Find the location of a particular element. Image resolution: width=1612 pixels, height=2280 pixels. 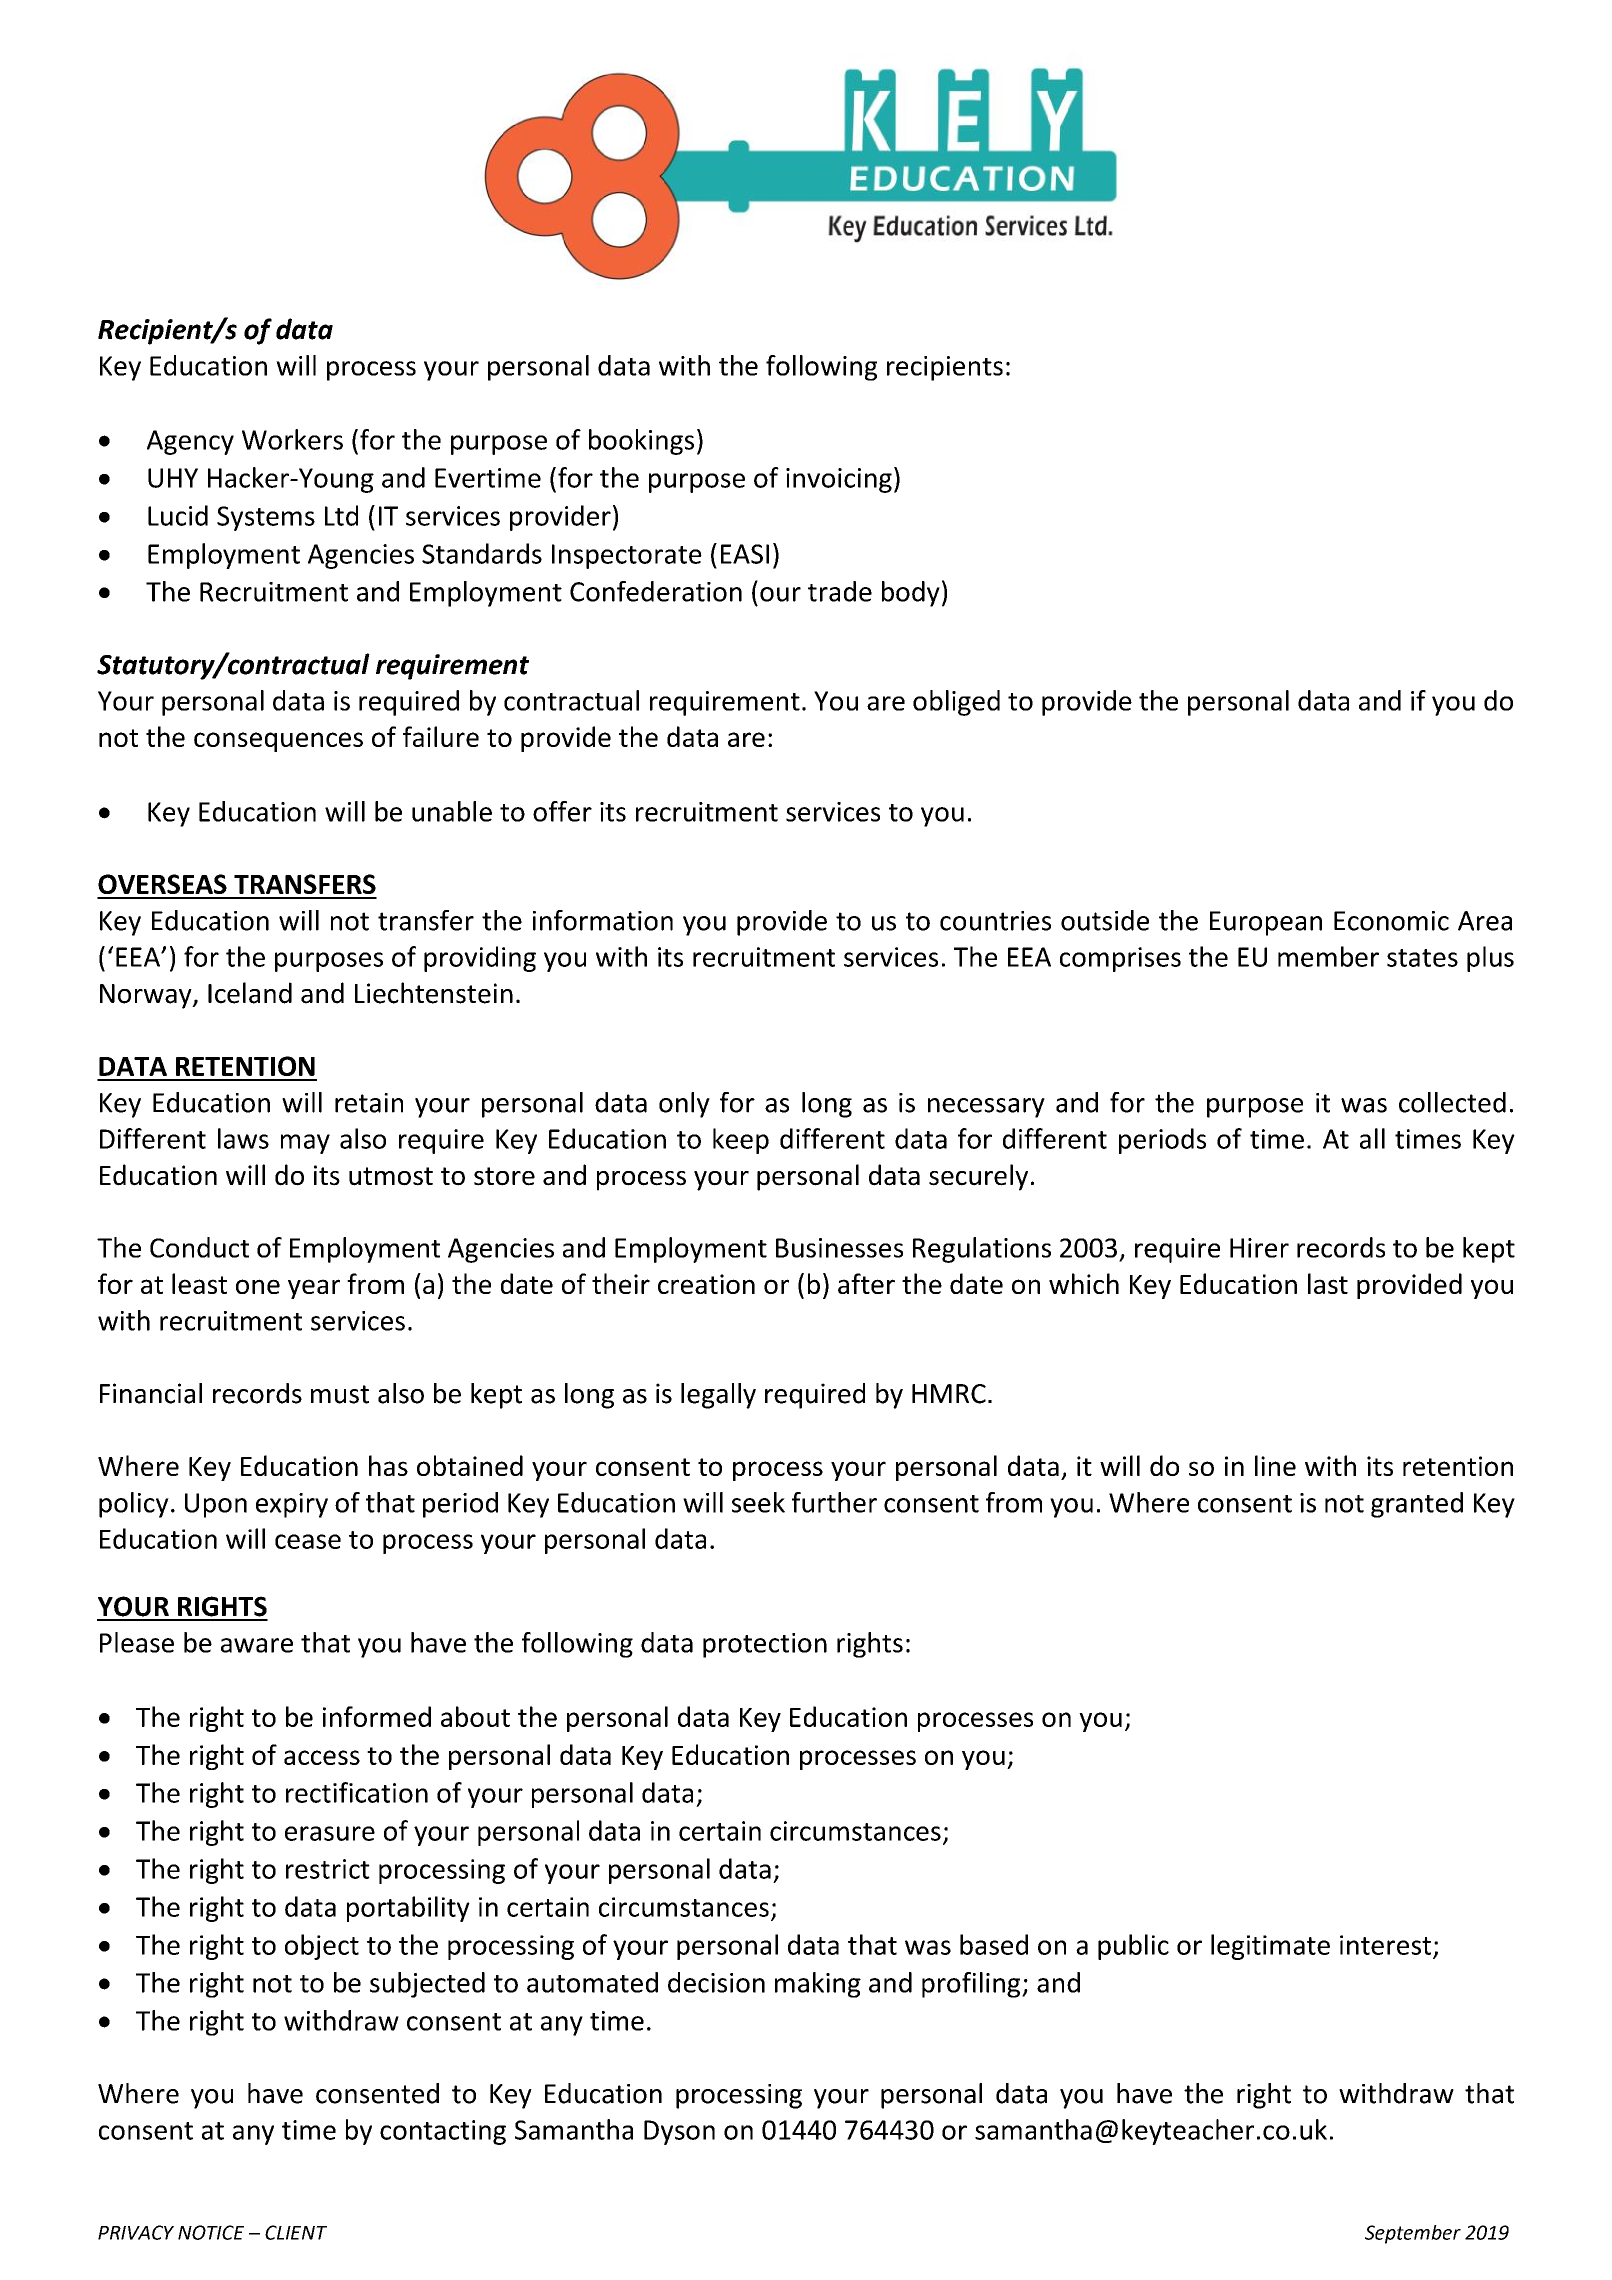

body is located at coordinates (911, 594).
